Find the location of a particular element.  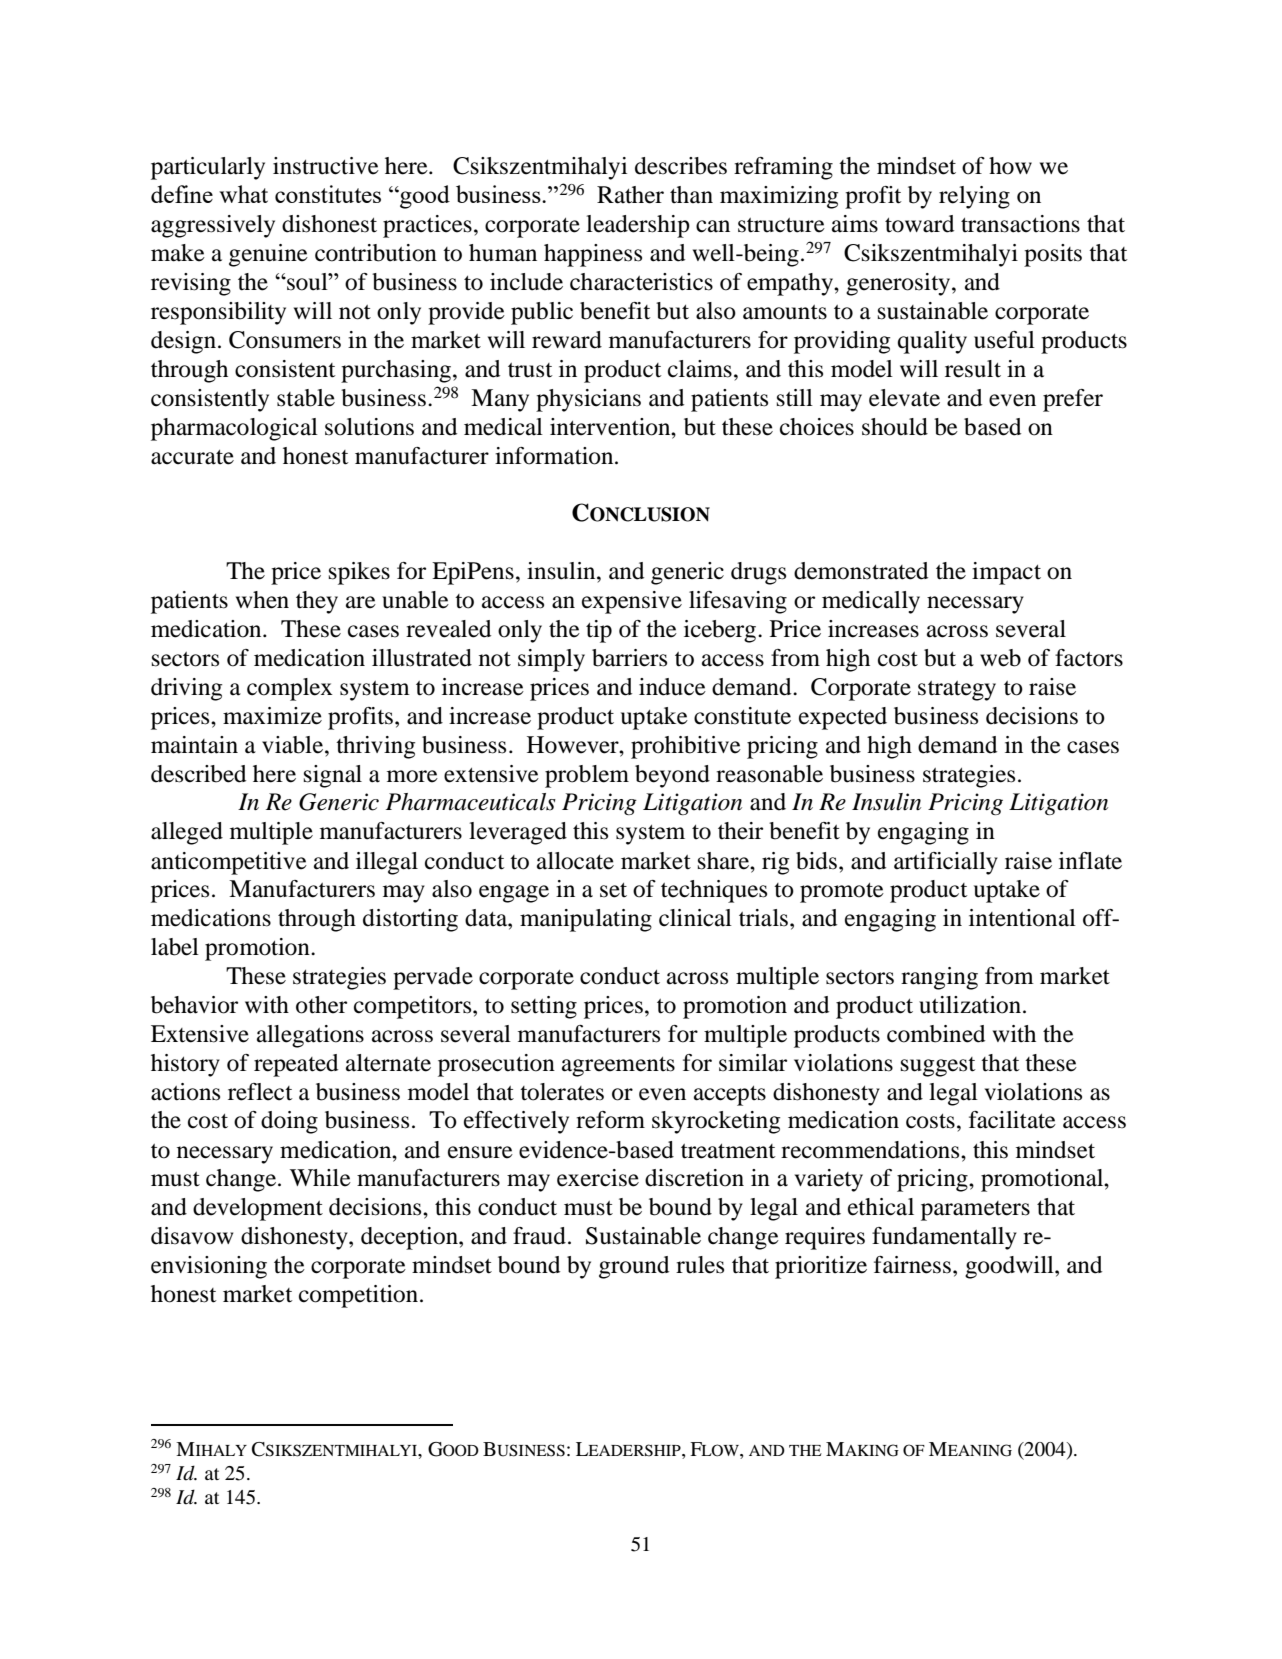

development is located at coordinates (258, 1209).
